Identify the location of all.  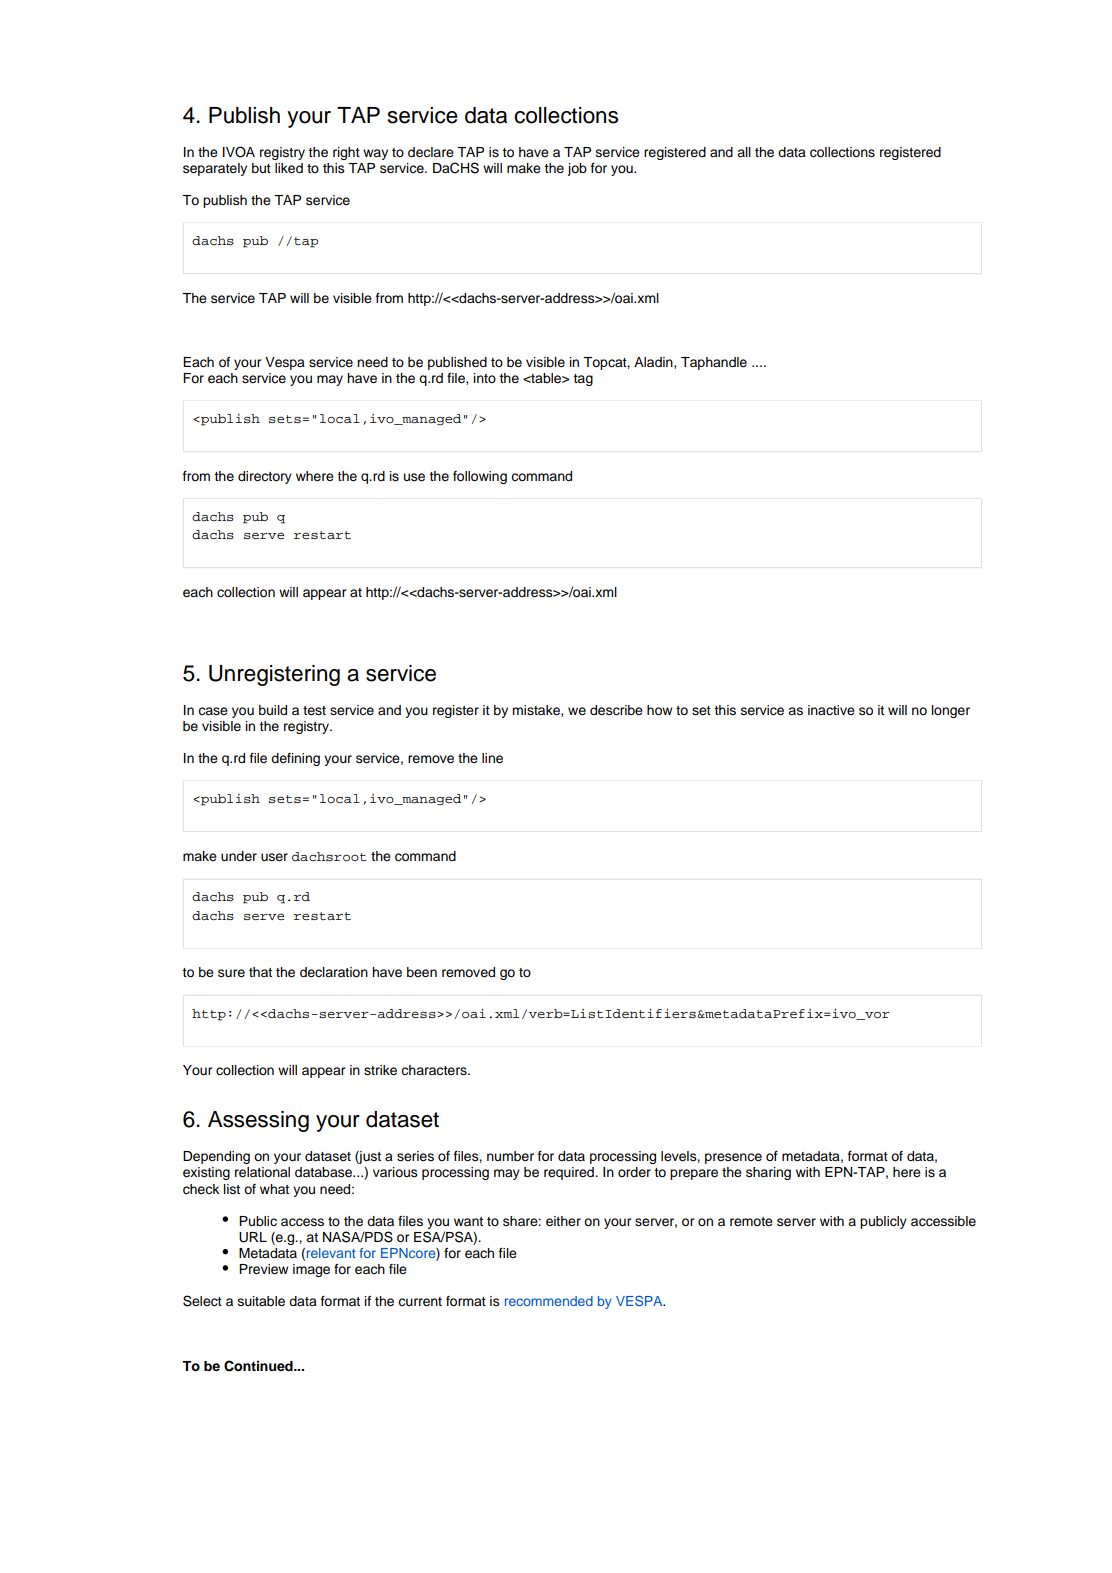
(744, 152).
